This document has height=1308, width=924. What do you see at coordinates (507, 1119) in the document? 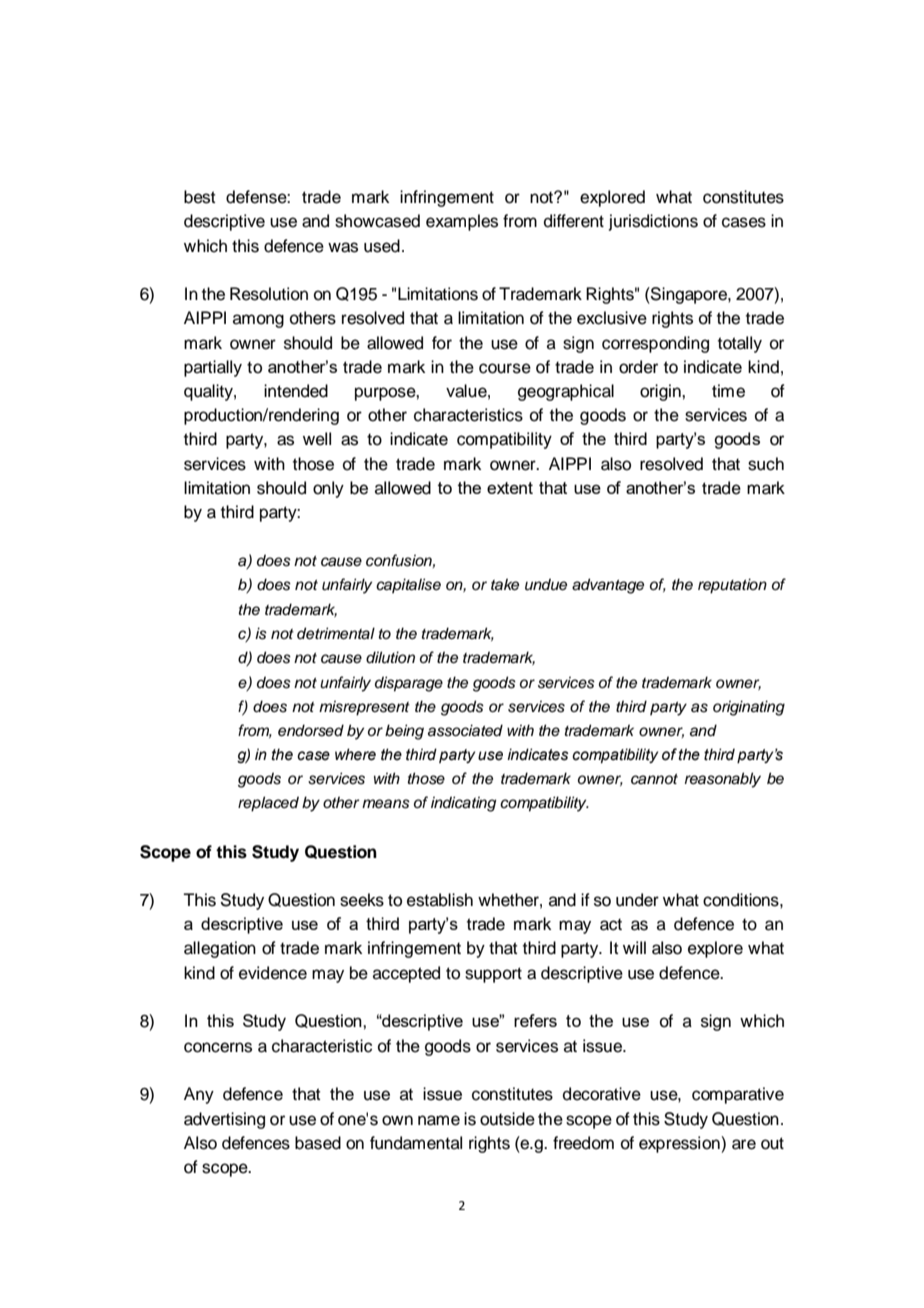
I see `outside` at bounding box center [507, 1119].
